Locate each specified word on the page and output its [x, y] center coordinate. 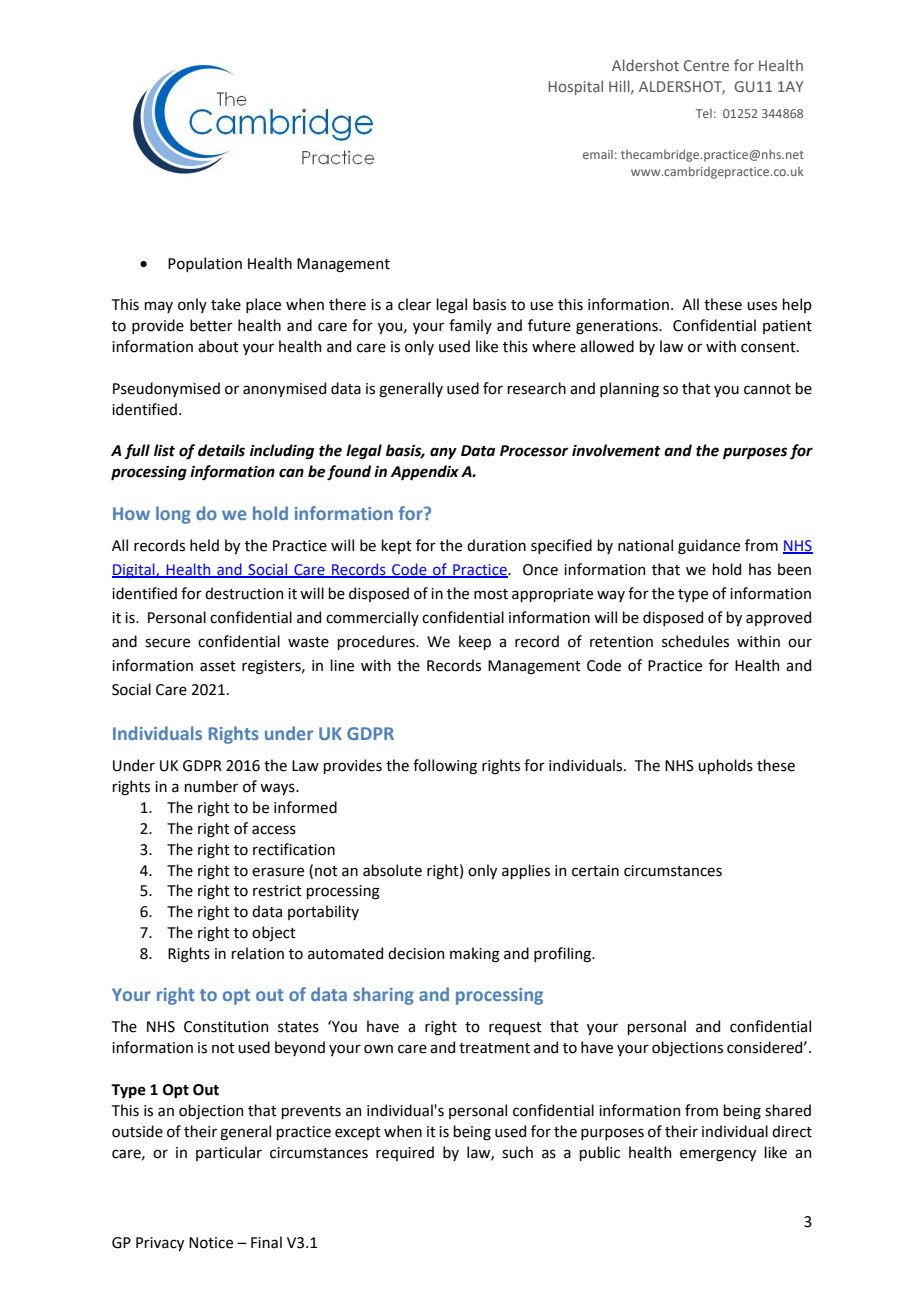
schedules [695, 641]
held [204, 545]
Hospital [575, 87]
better [211, 325]
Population [205, 264]
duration [496, 545]
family [470, 326]
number [211, 786]
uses [762, 306]
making [475, 955]
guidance [709, 547]
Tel [704, 113]
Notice [211, 1243]
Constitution [226, 1027]
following [445, 767]
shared [788, 1110]
